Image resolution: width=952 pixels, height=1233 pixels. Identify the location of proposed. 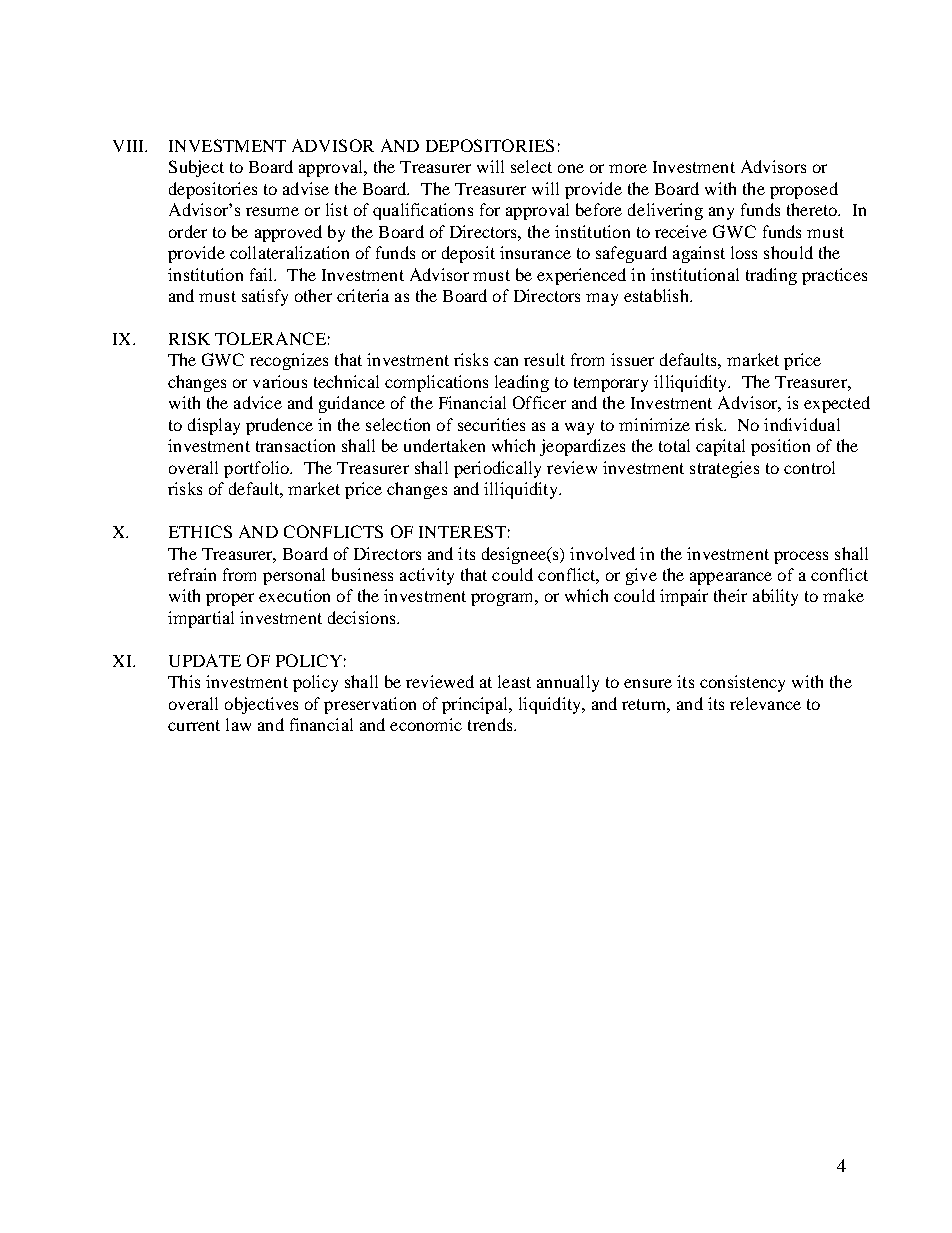
(804, 190).
